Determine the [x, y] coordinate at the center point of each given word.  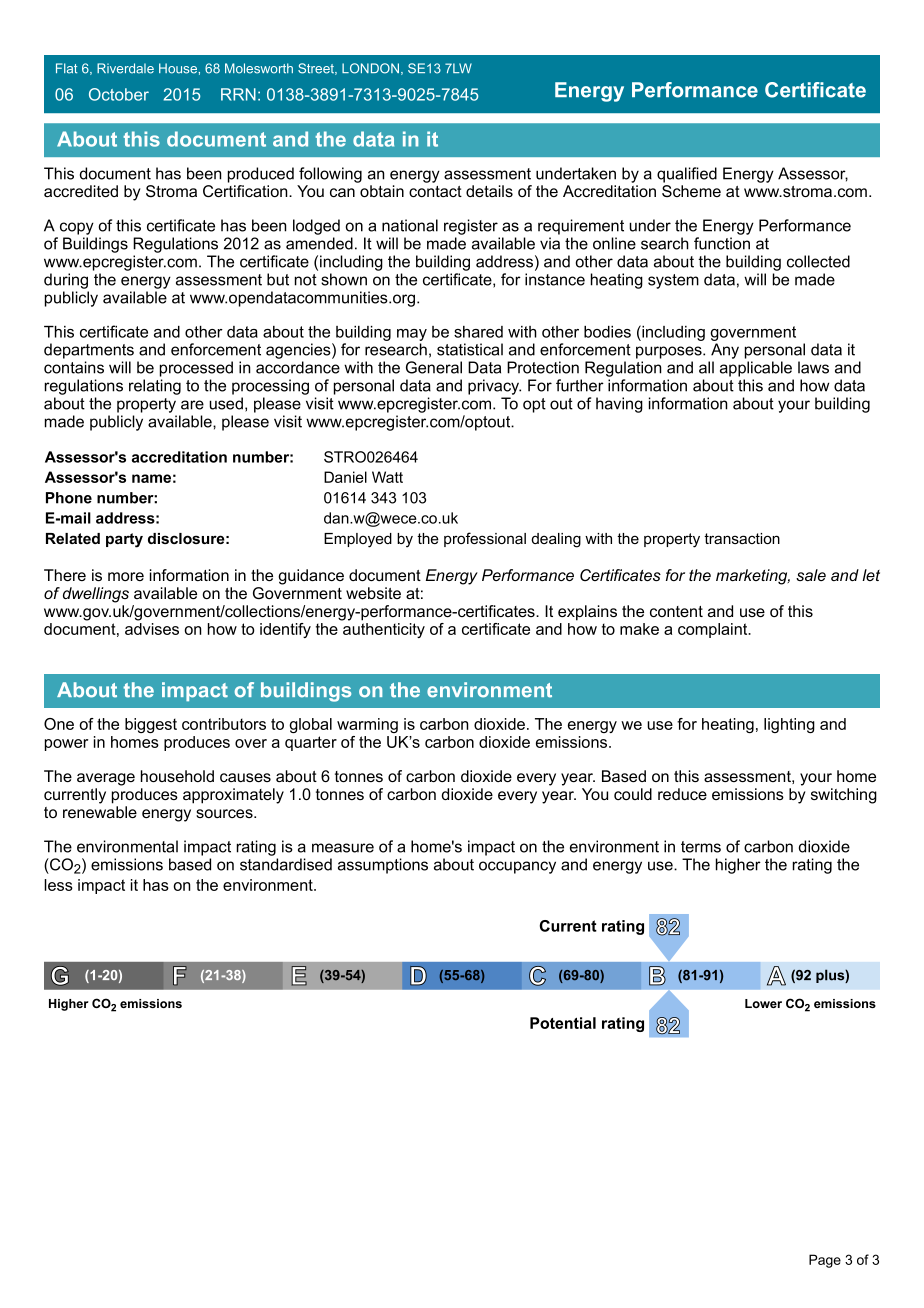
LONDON [370, 68]
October [119, 94]
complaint [714, 630]
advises [152, 629]
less [58, 885]
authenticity [384, 630]
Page [825, 1261]
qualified [687, 175]
